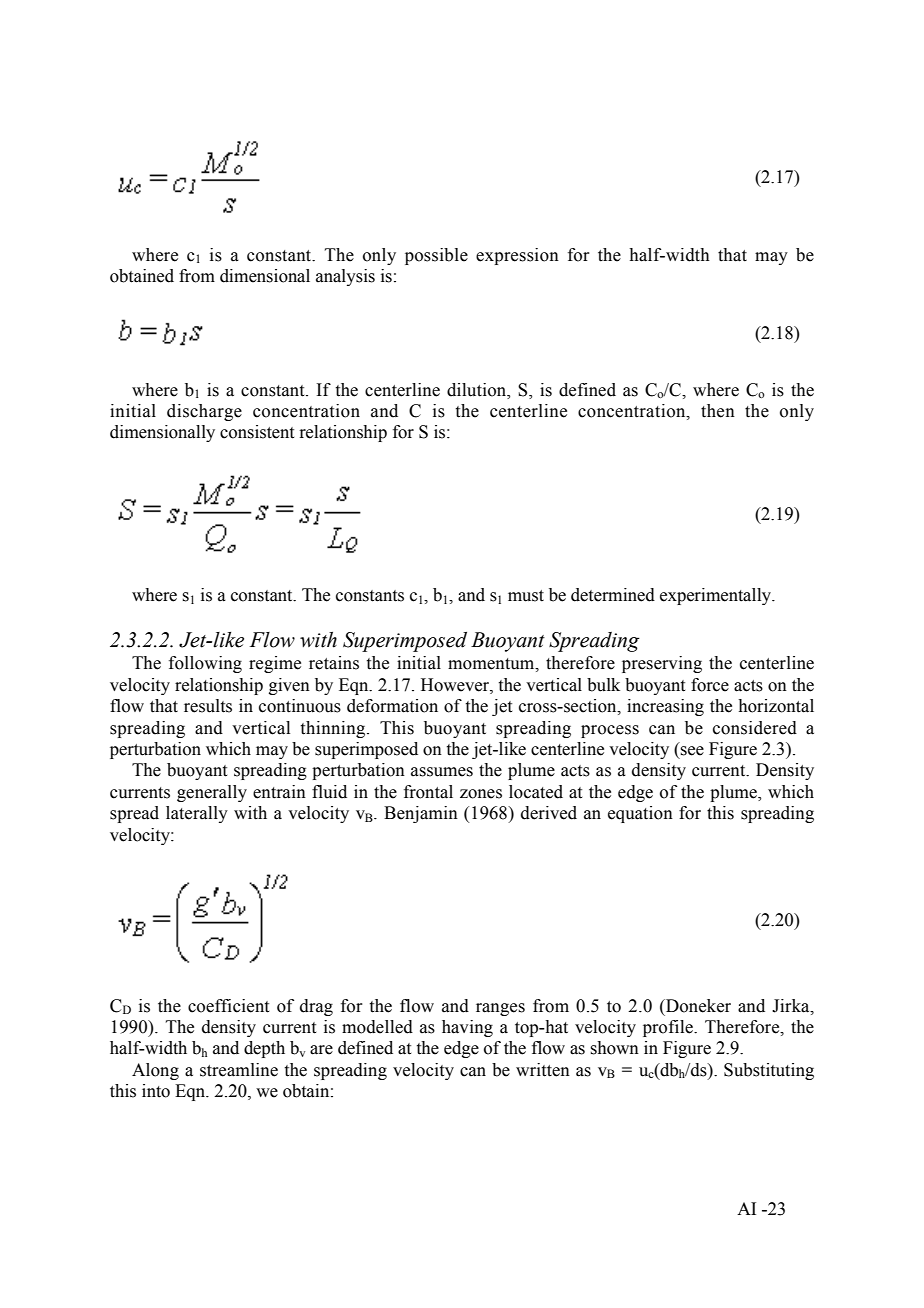  What do you see at coordinates (239, 1070) in the screenshot?
I see `streamline` at bounding box center [239, 1070].
